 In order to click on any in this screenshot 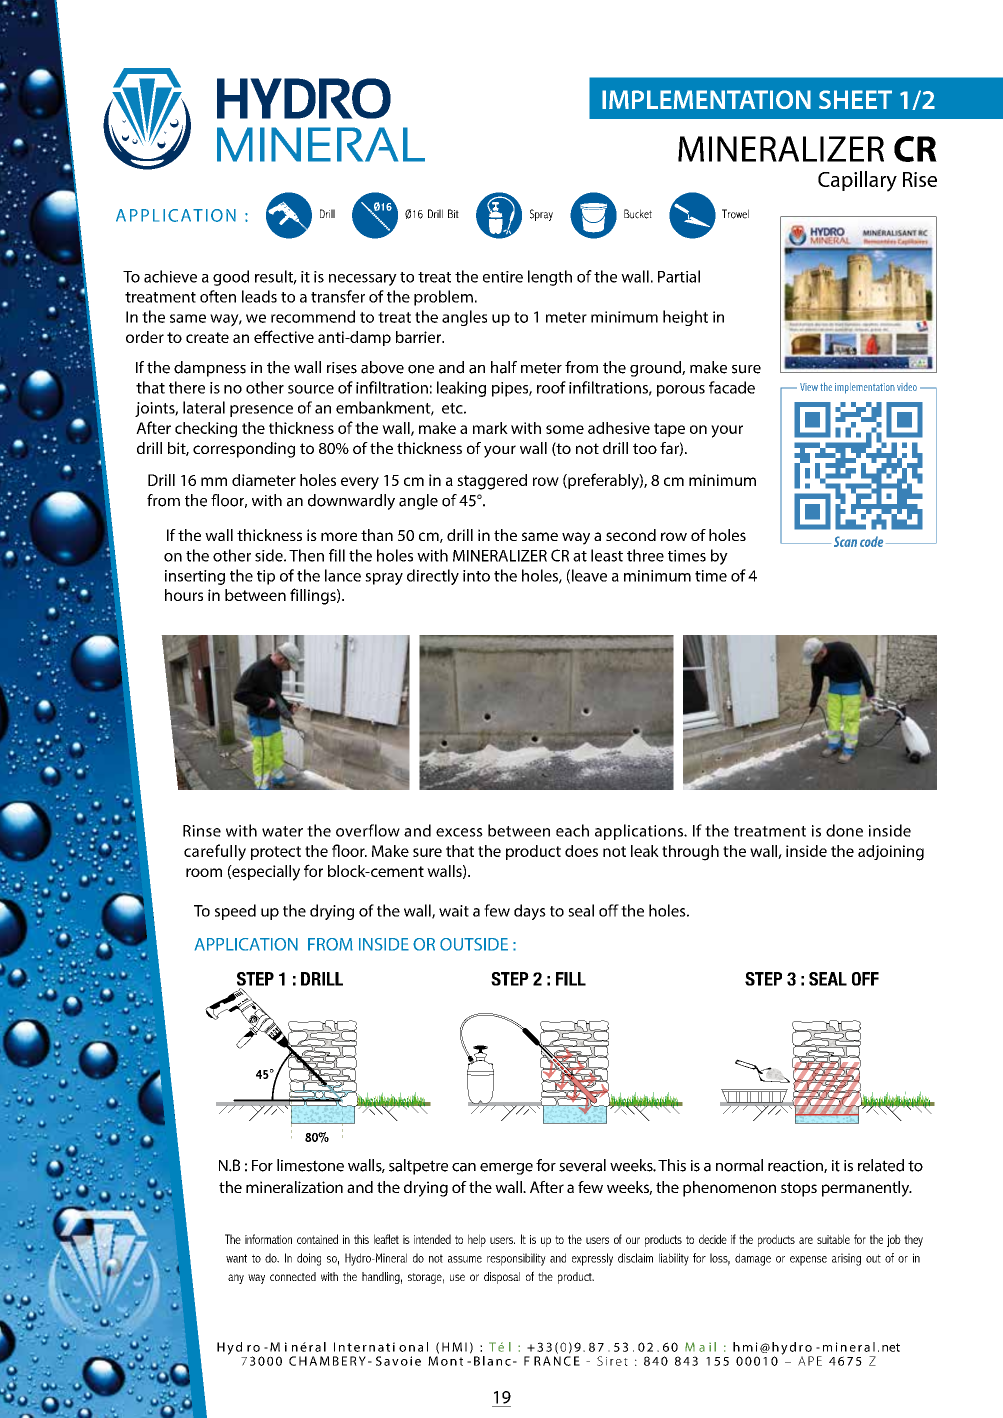, I will do `click(236, 1279)`.
